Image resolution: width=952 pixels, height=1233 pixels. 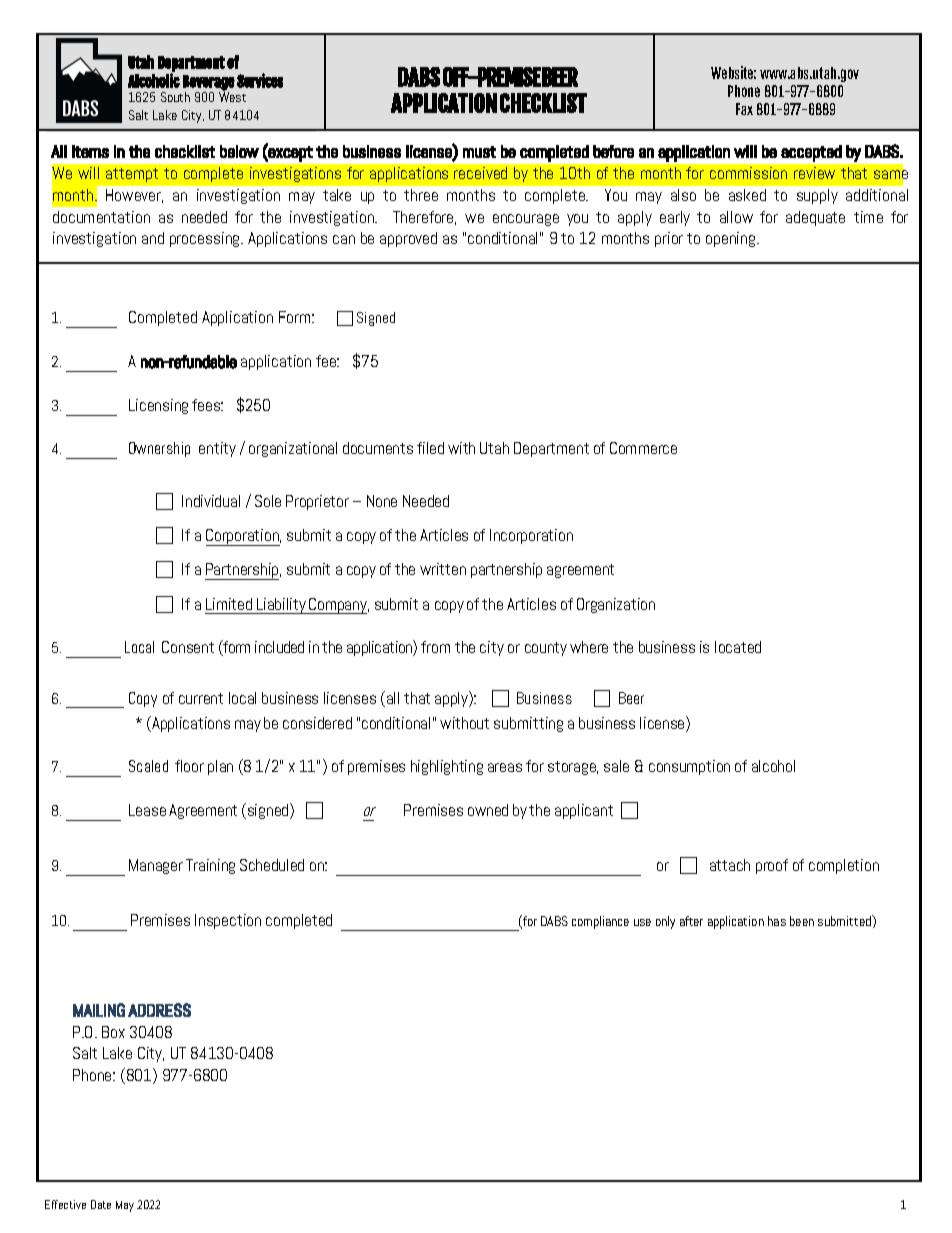 What do you see at coordinates (188, 647) in the screenshot?
I see `Consent` at bounding box center [188, 647].
